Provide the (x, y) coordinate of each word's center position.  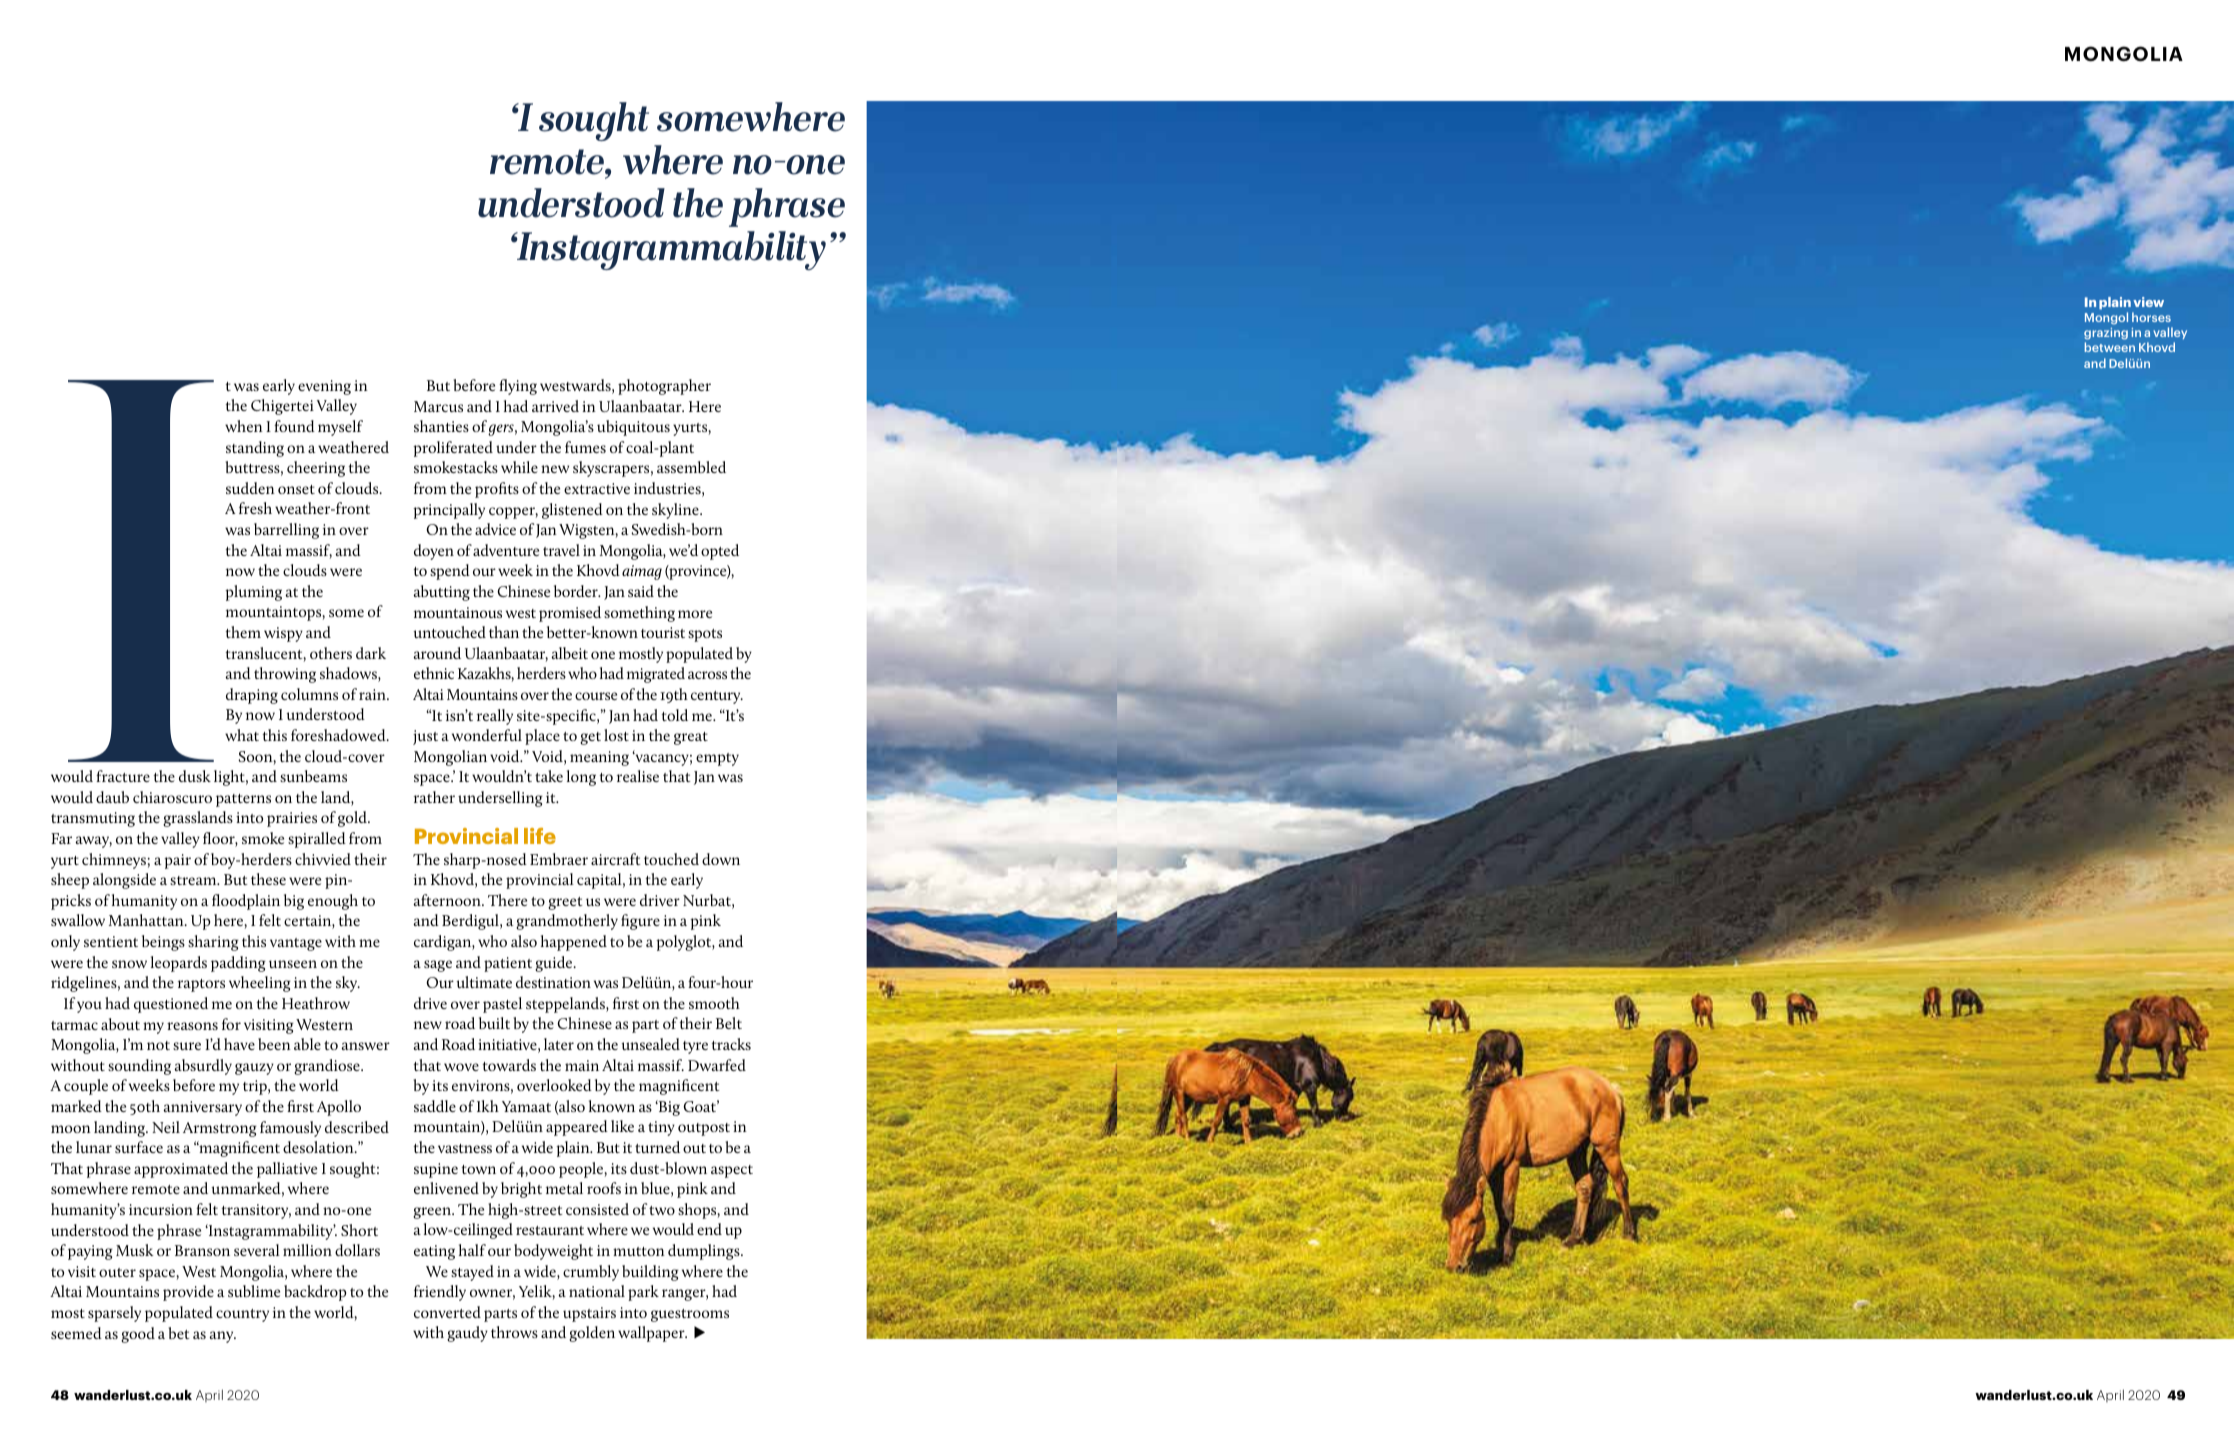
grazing (2106, 335)
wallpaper (652, 1334)
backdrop (315, 1293)
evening (324, 387)
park (643, 1293)
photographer (664, 387)
